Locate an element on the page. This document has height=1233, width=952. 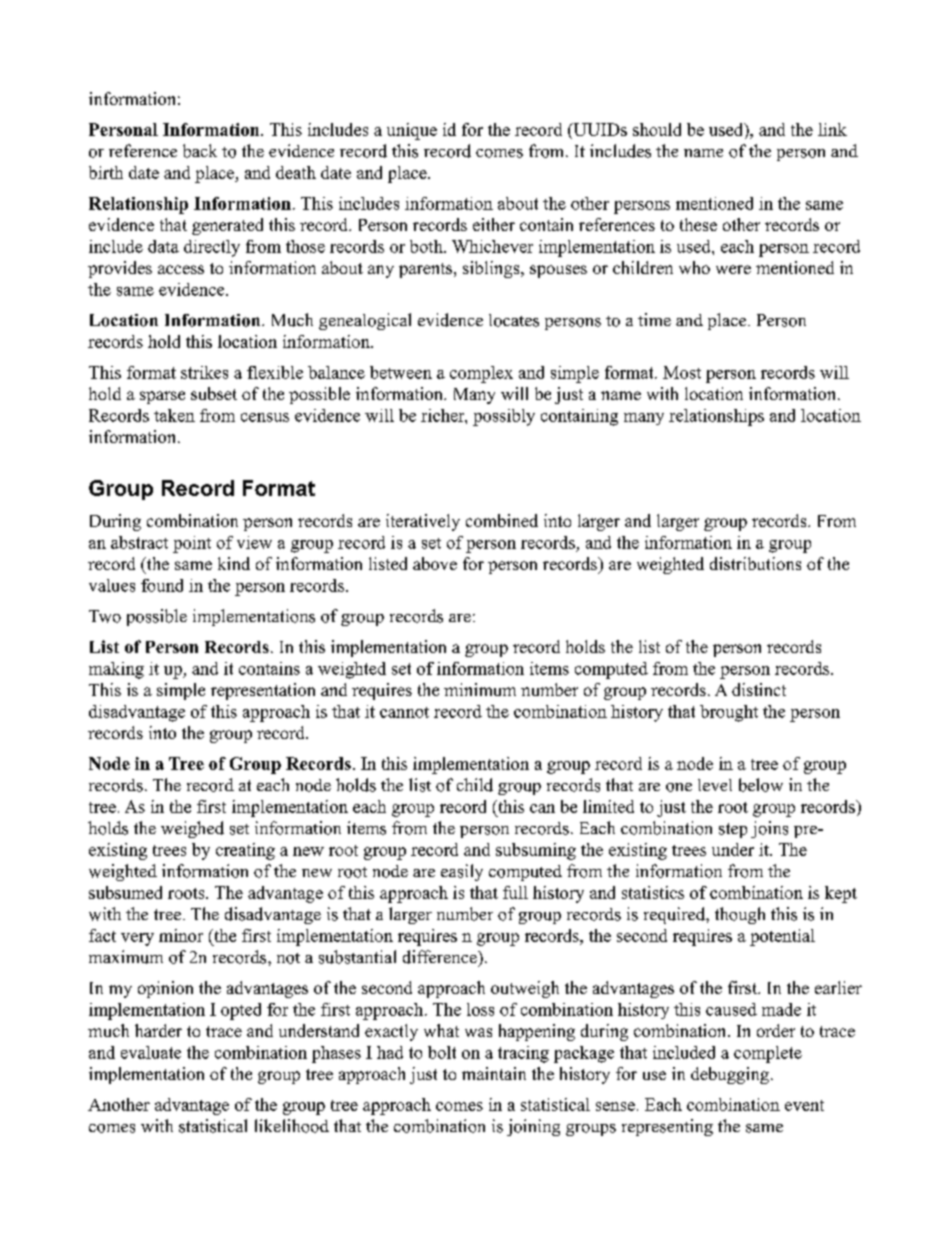
cannot is located at coordinates (404, 712).
